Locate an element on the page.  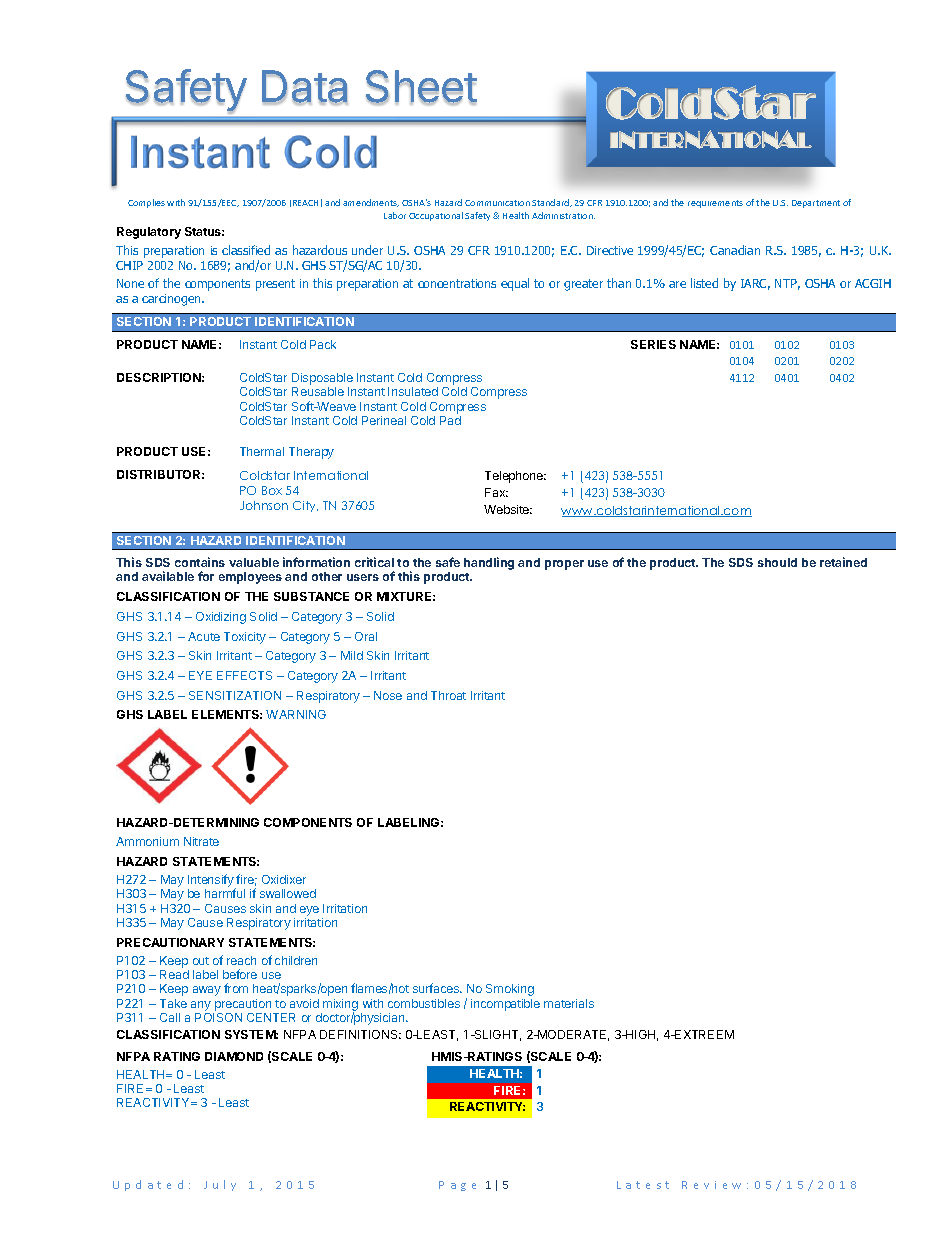
should is located at coordinates (777, 562).
